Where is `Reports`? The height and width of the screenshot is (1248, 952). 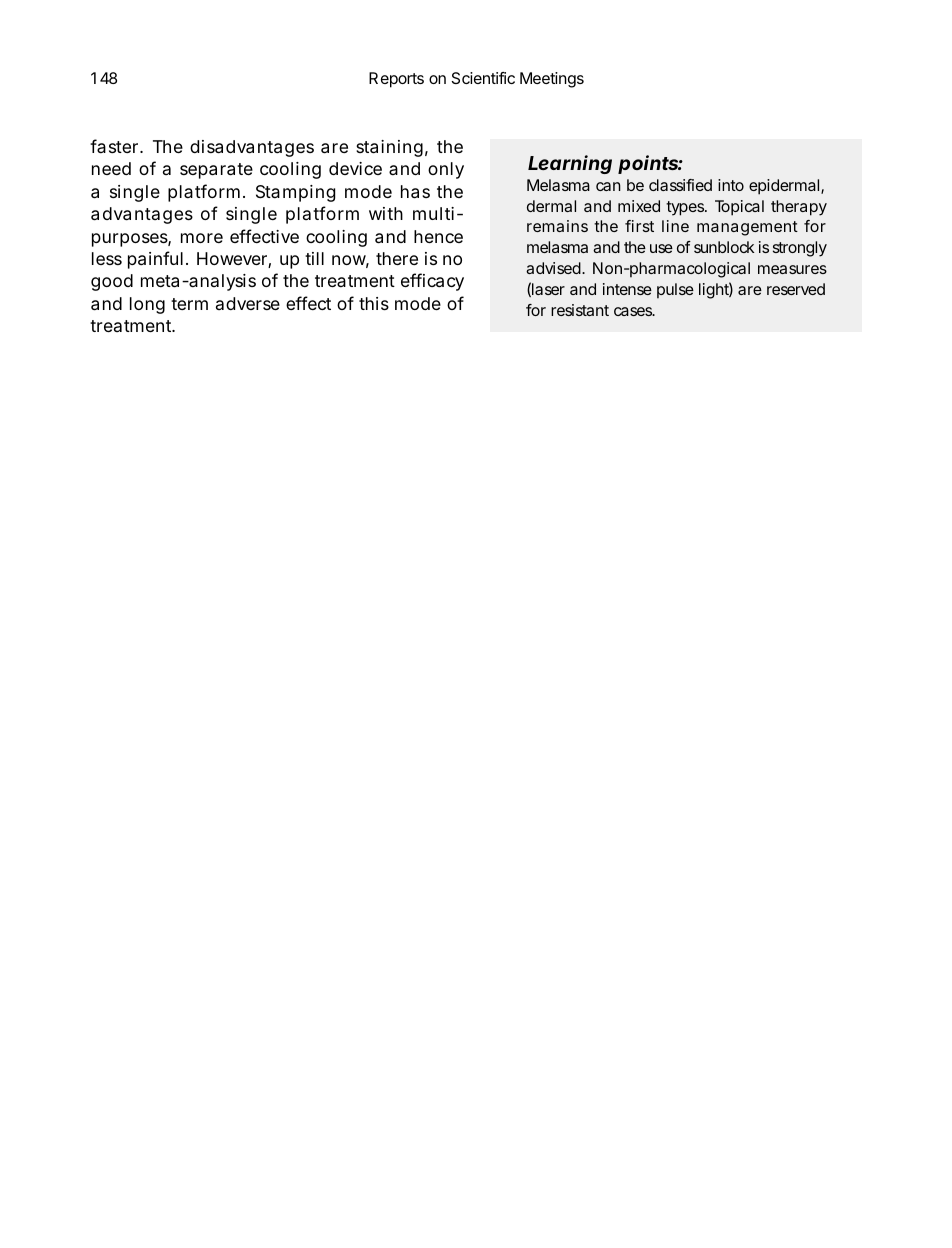
Reports is located at coordinates (396, 80).
